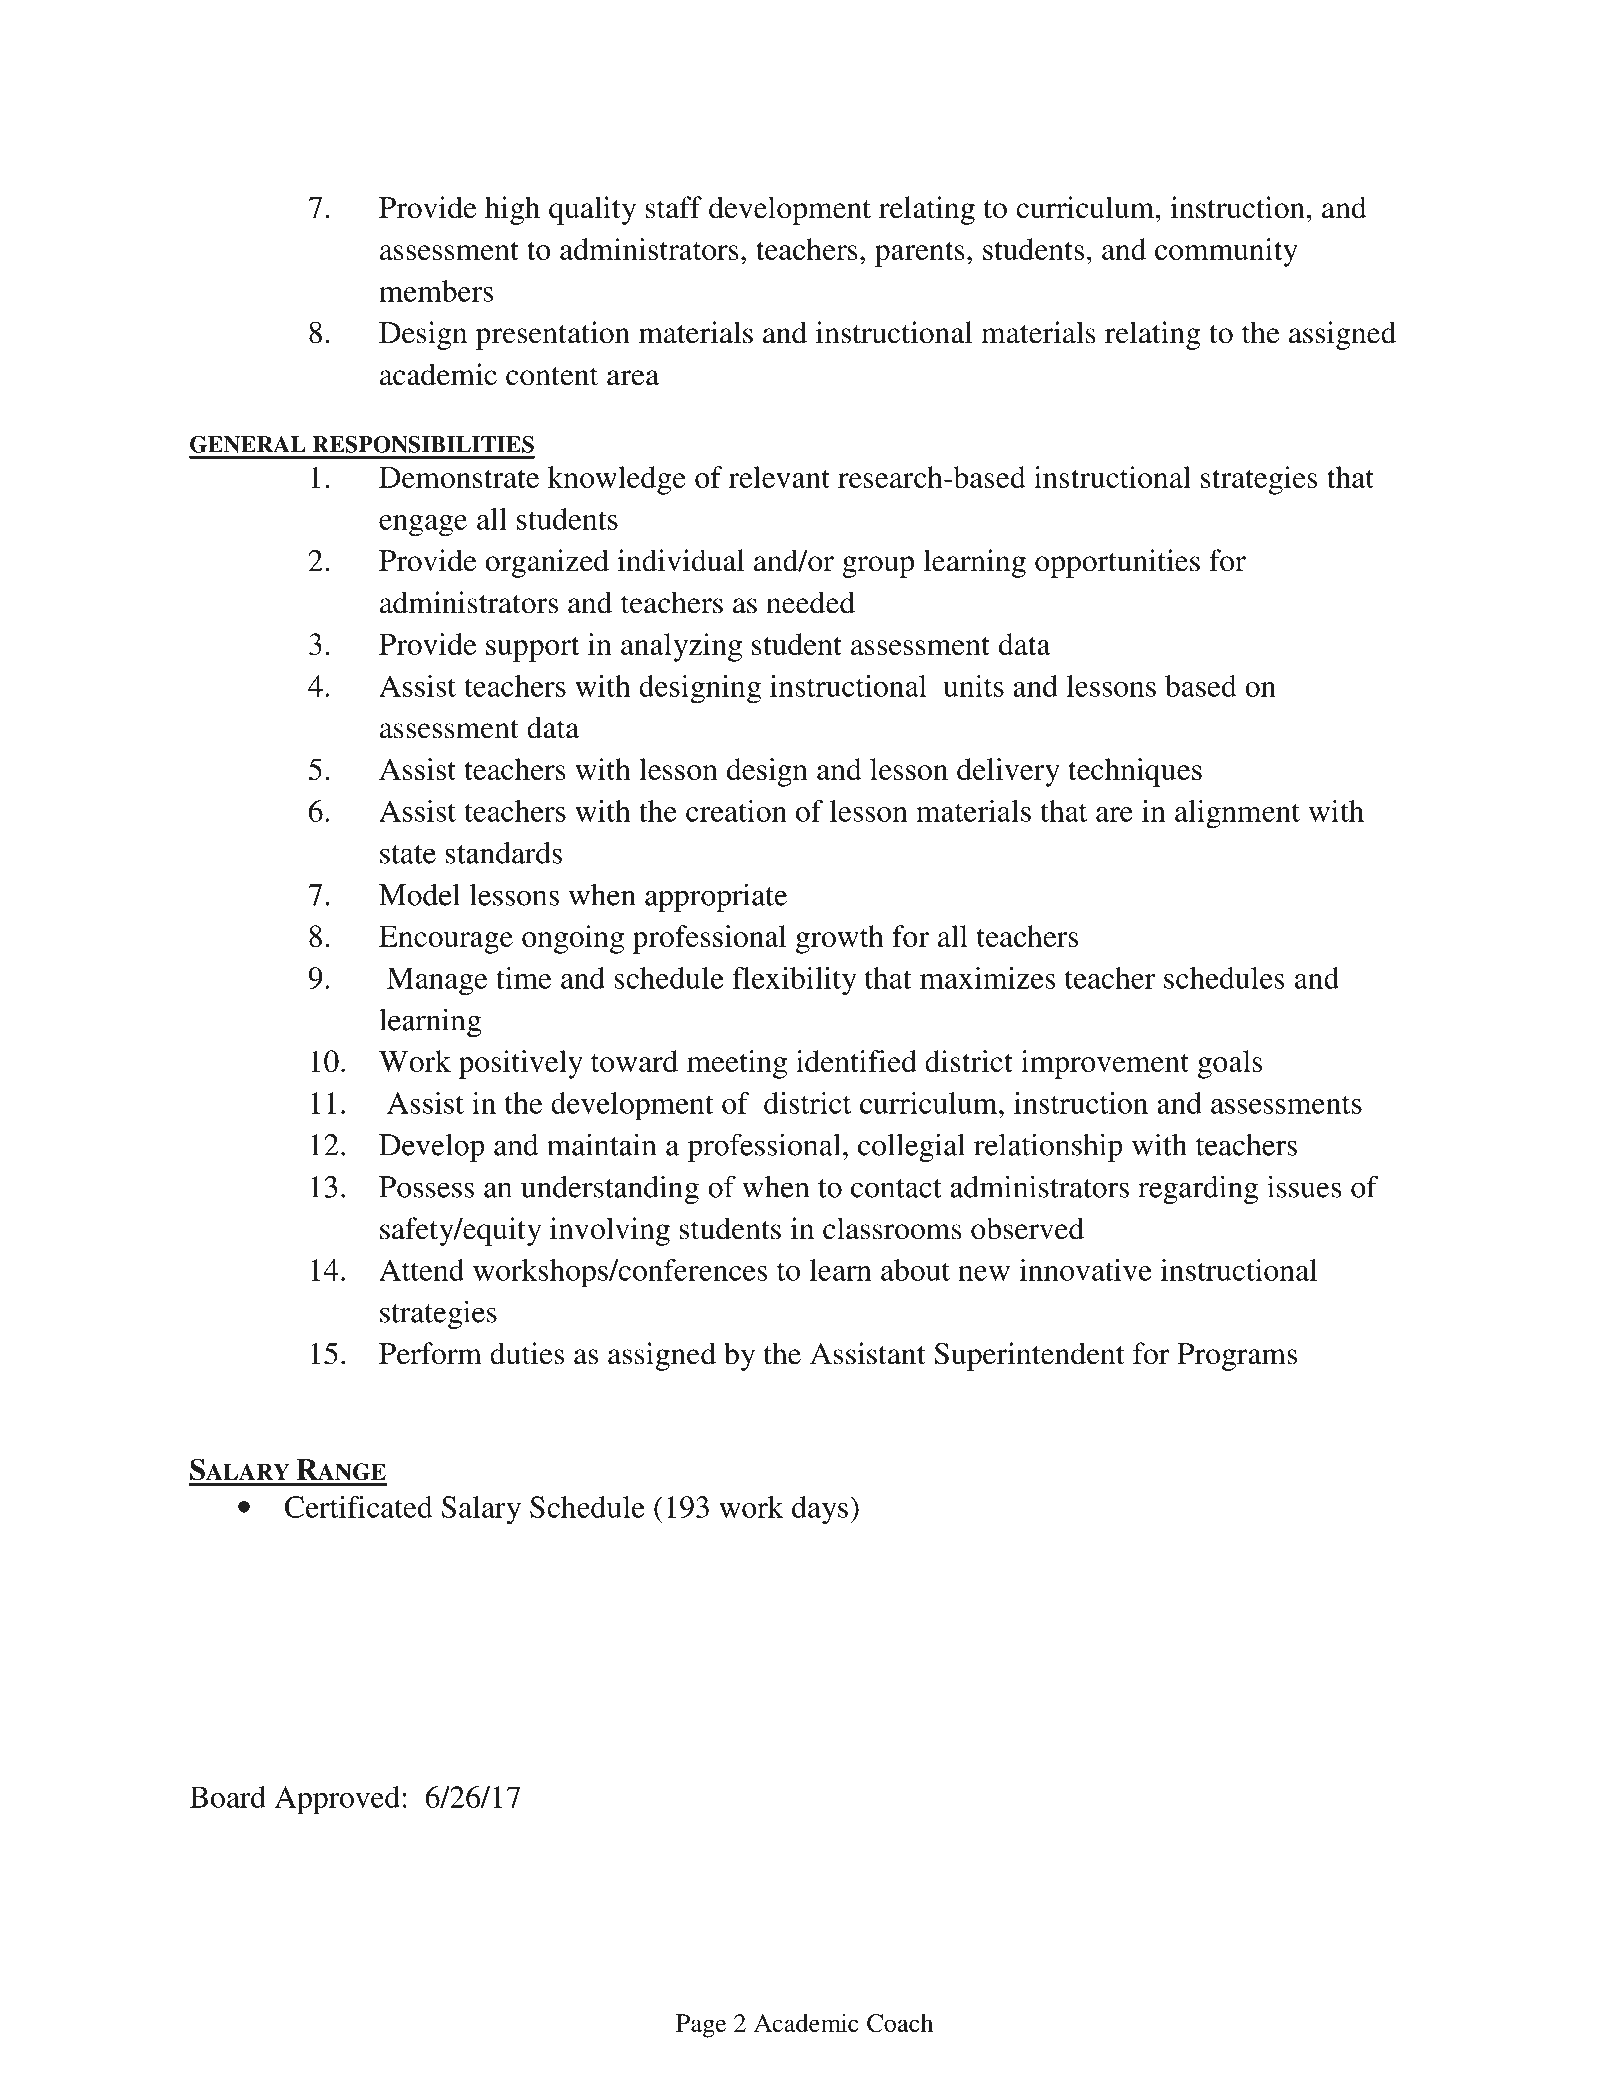  What do you see at coordinates (737, 1064) in the screenshot?
I see `meeting` at bounding box center [737, 1064].
